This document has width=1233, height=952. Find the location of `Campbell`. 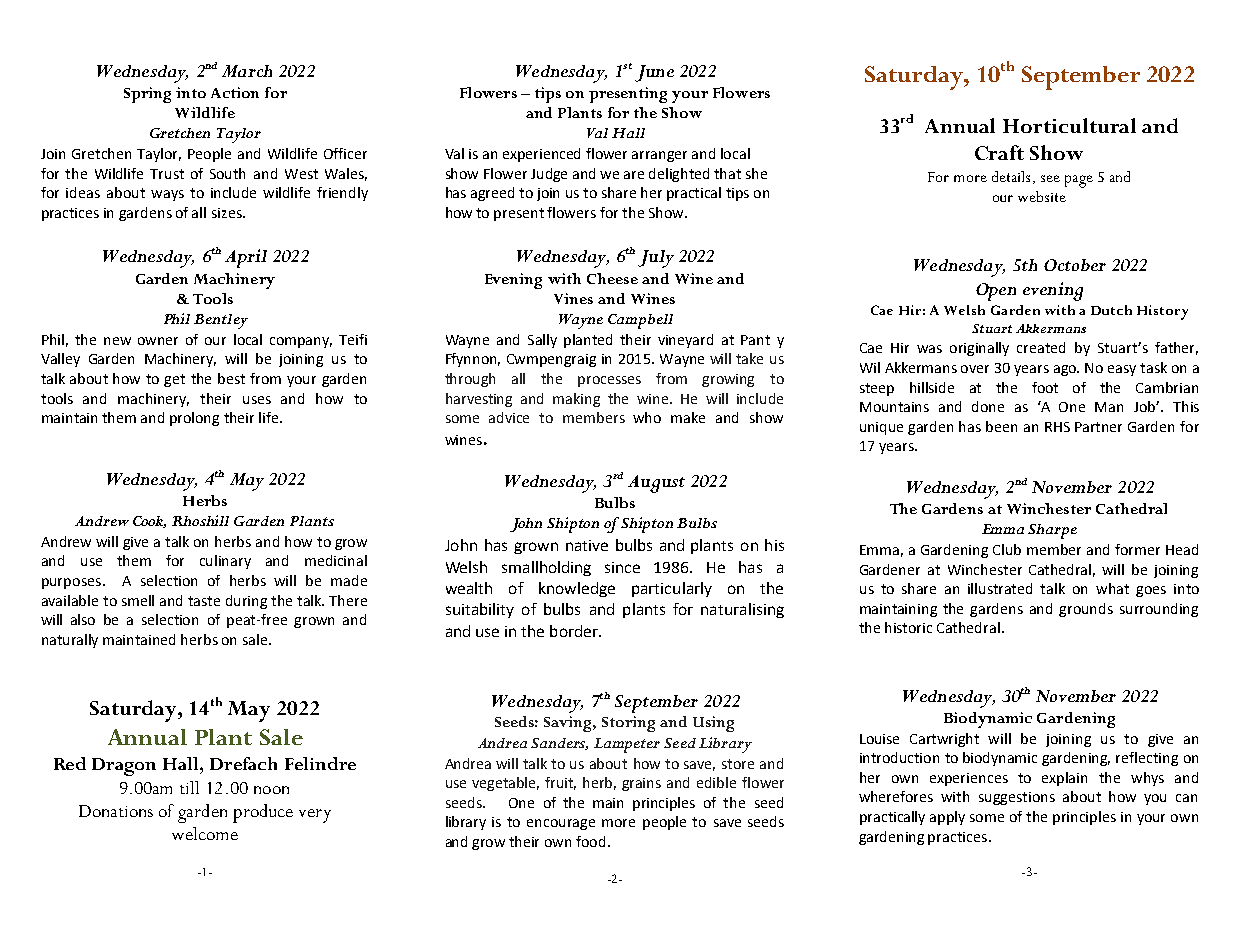

Campbell is located at coordinates (640, 321).
